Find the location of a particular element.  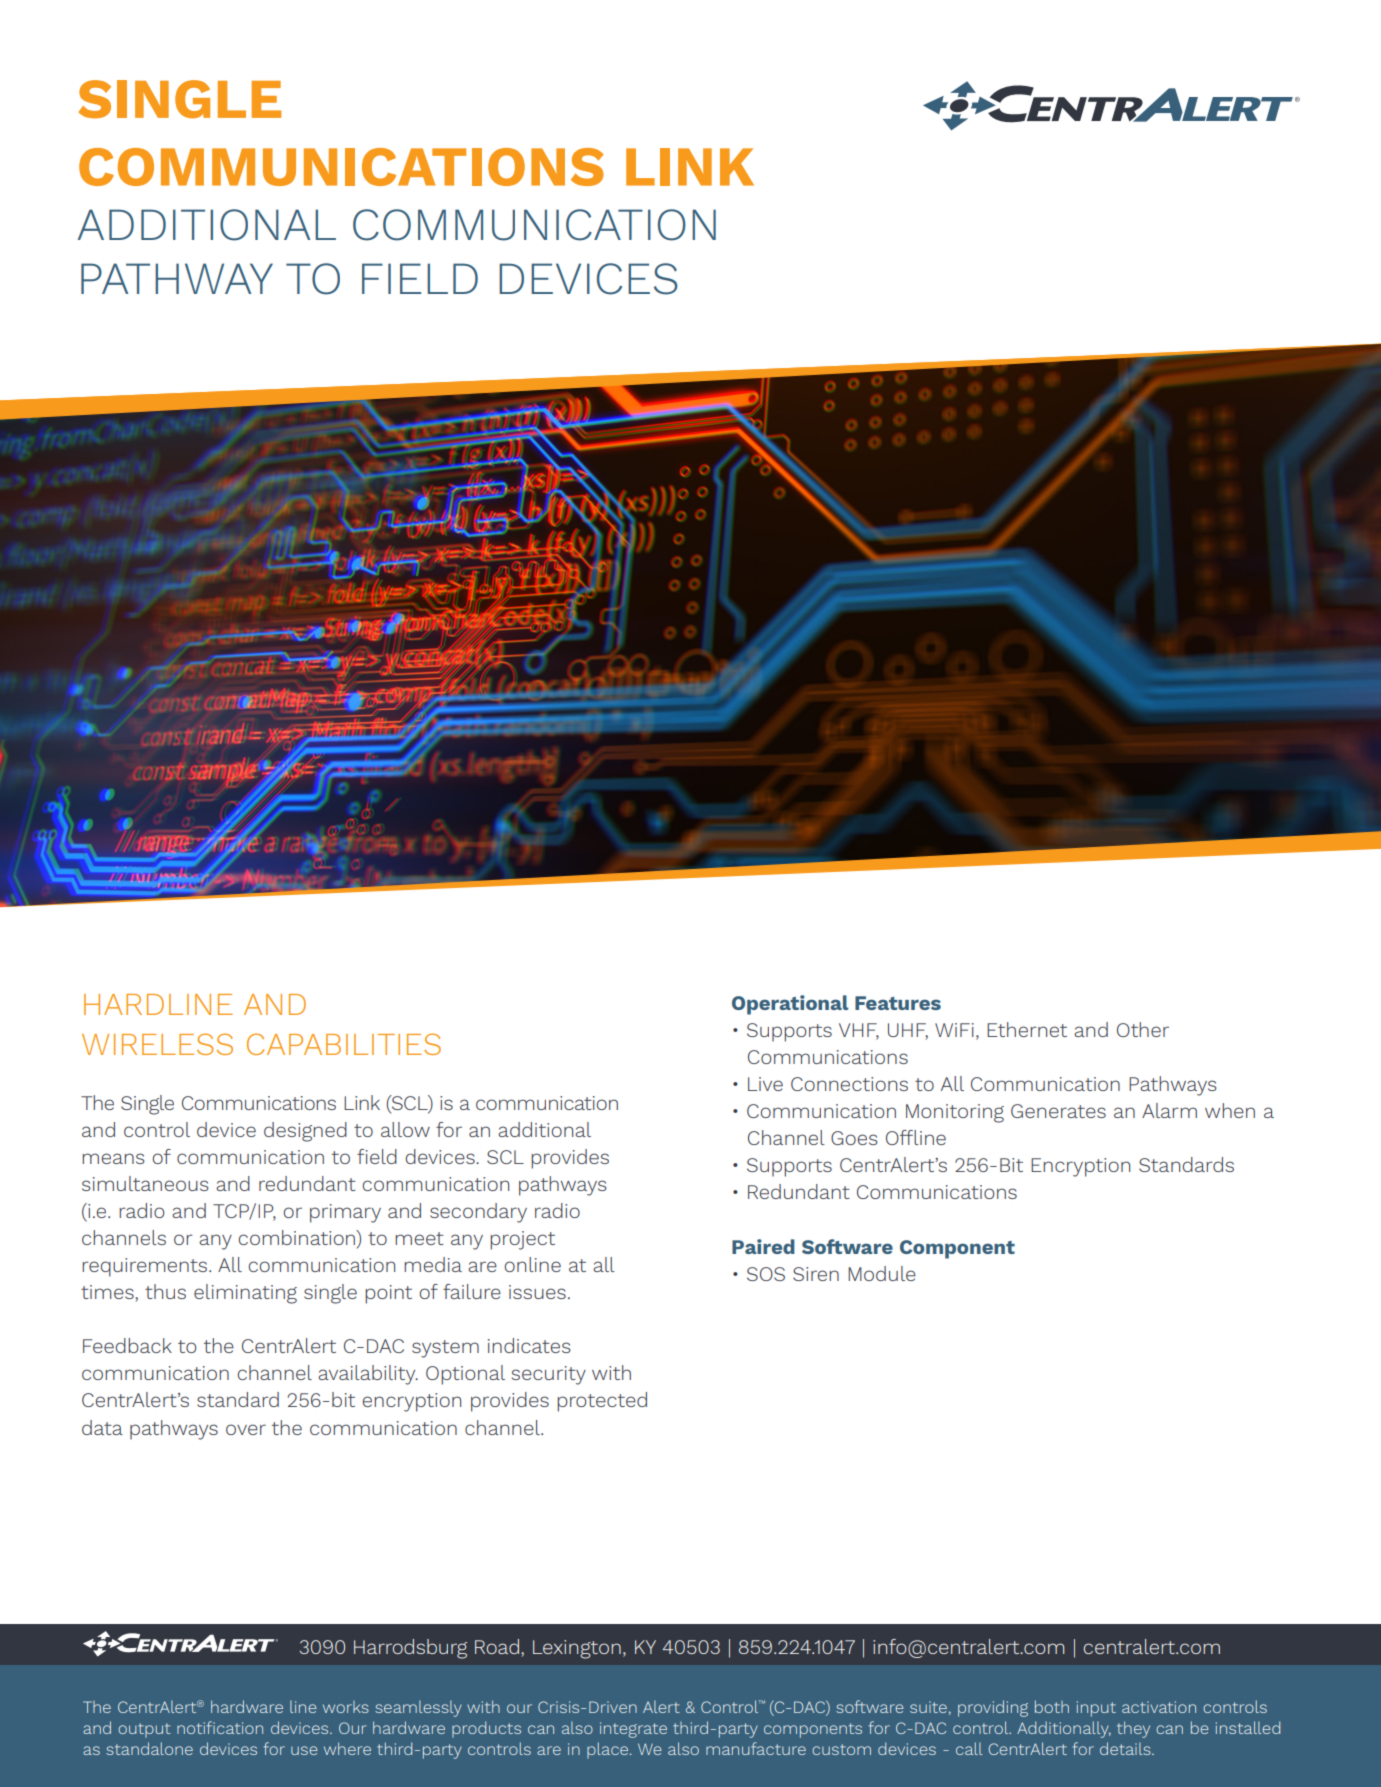

WIRELESS is located at coordinates (157, 1044).
